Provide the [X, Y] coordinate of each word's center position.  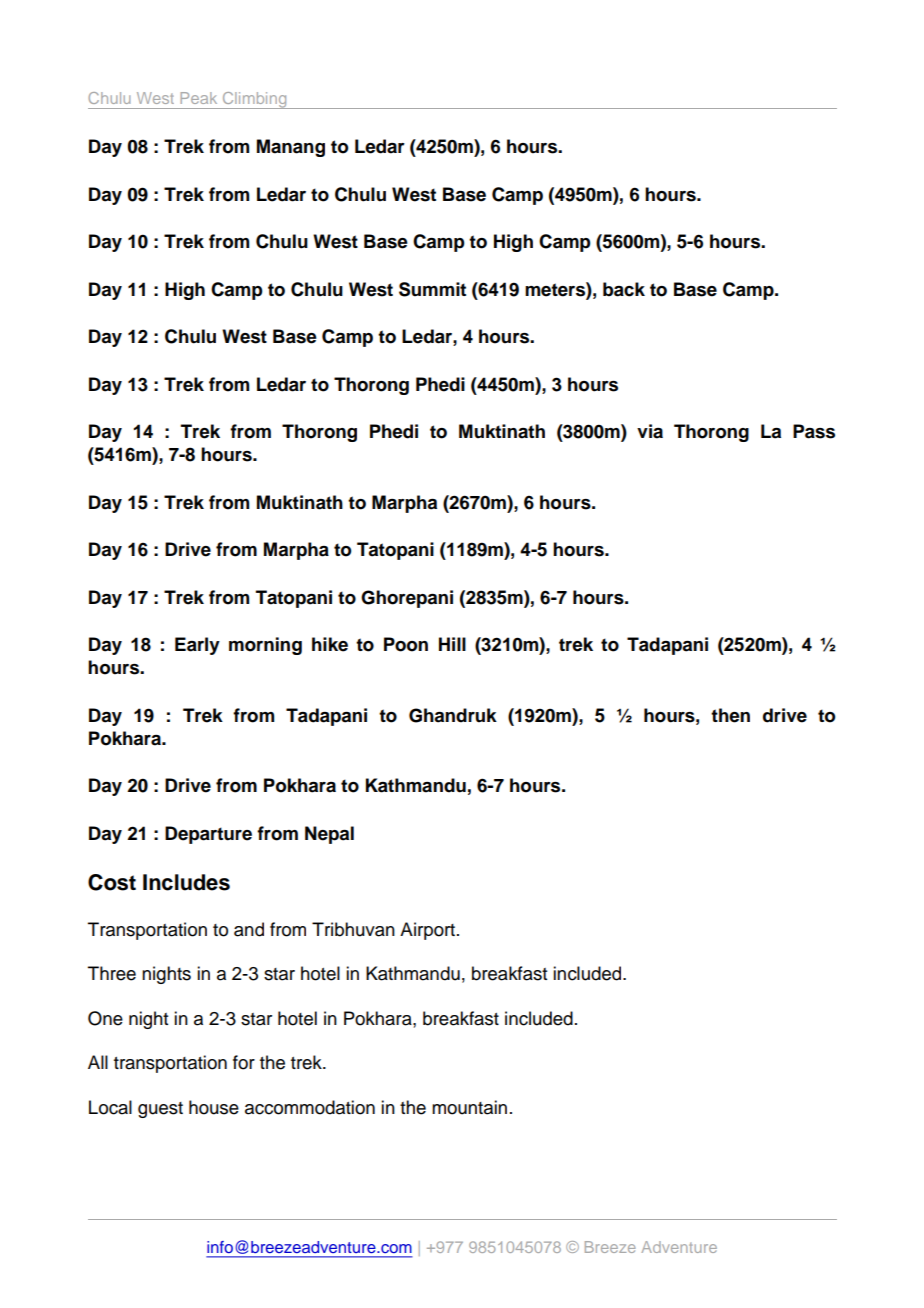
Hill [452, 644]
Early [197, 646]
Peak [198, 98]
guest [160, 1110]
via [650, 431]
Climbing [254, 100]
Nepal [329, 835]
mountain [469, 1107]
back [624, 289]
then [730, 715]
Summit [432, 289]
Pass [814, 431]
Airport [429, 931]
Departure [208, 835]
